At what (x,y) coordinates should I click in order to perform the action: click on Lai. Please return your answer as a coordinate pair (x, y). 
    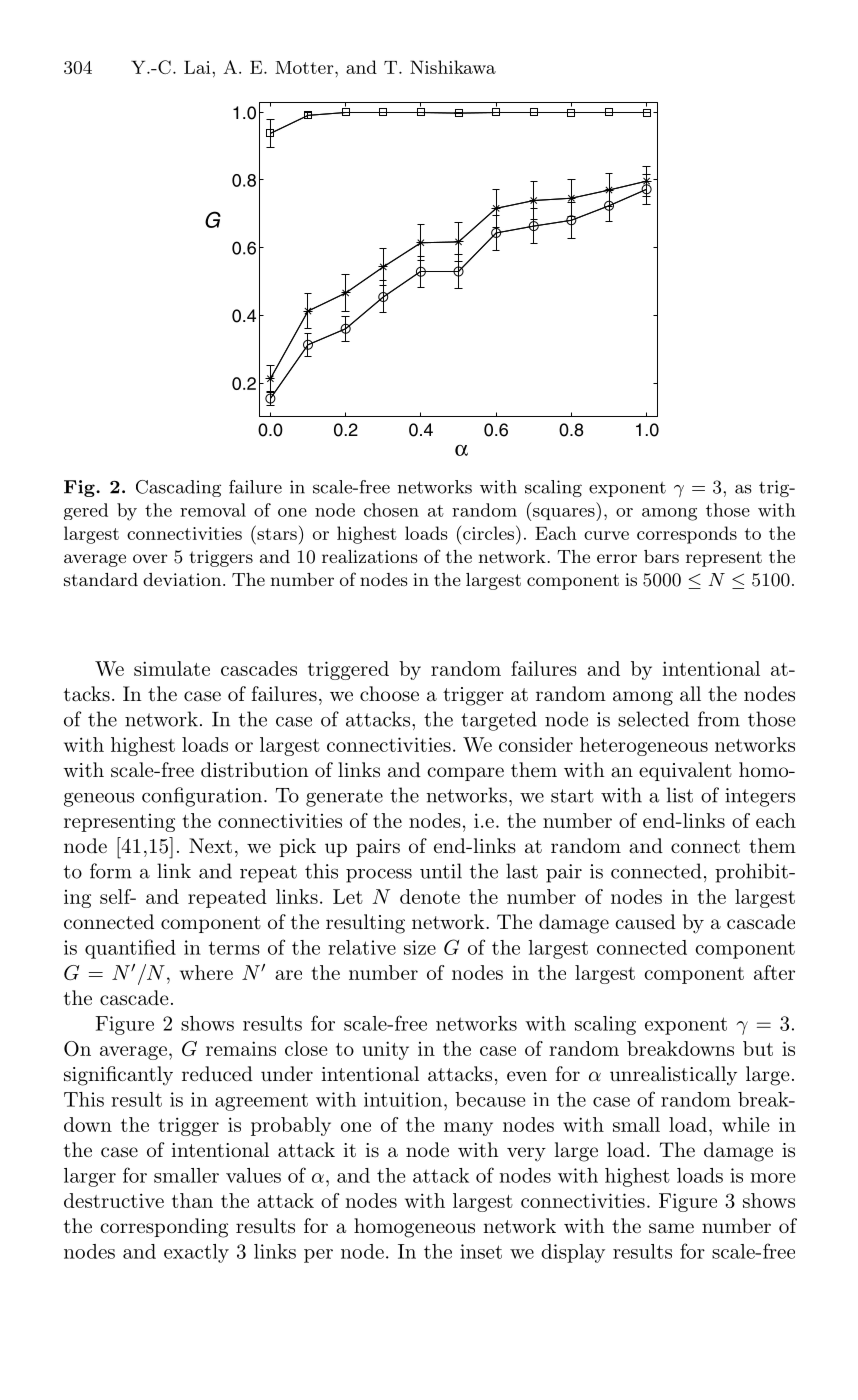
    Looking at the image, I should click on (198, 67).
